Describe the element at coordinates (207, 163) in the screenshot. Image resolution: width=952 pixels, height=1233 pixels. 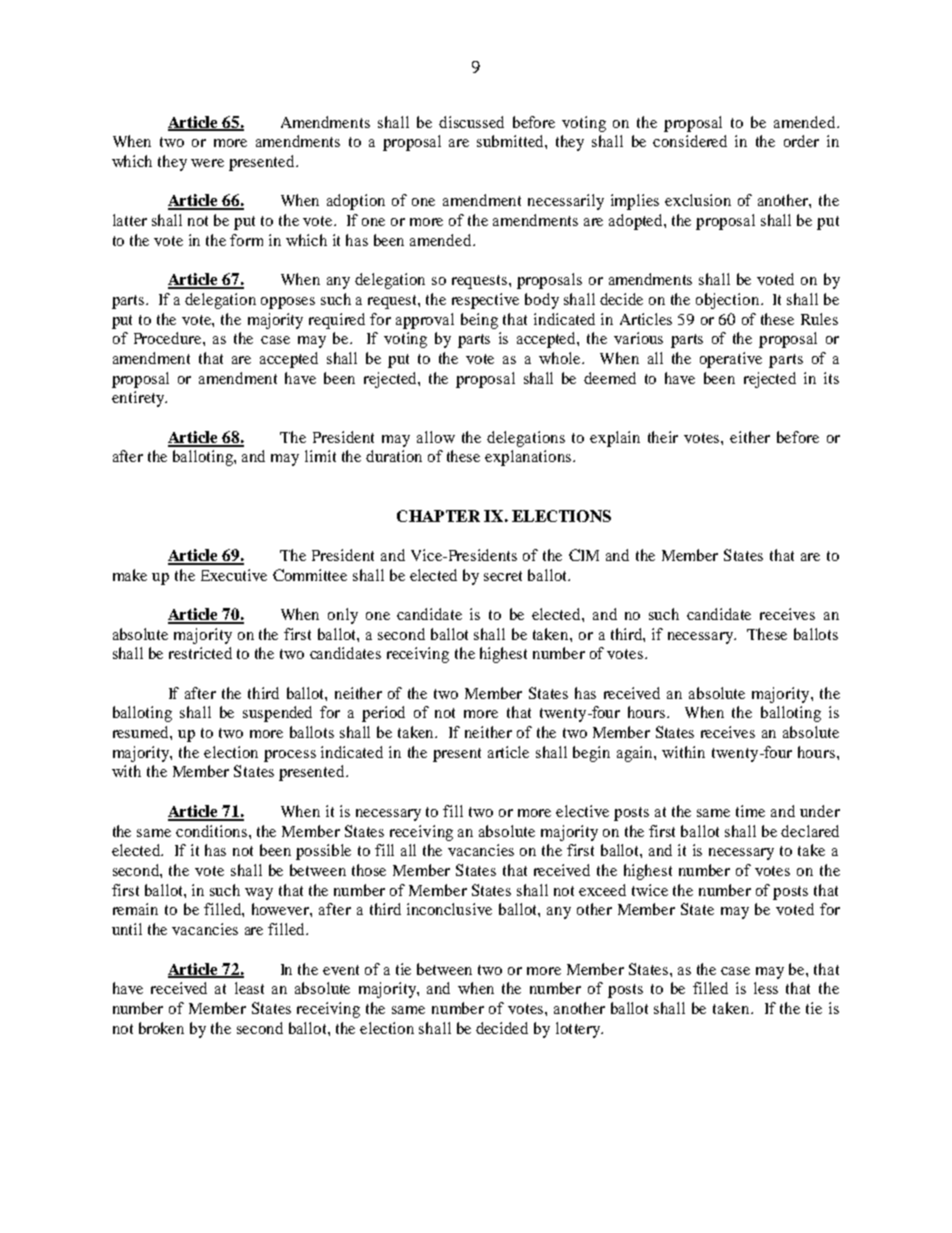
I see `were` at that location.
